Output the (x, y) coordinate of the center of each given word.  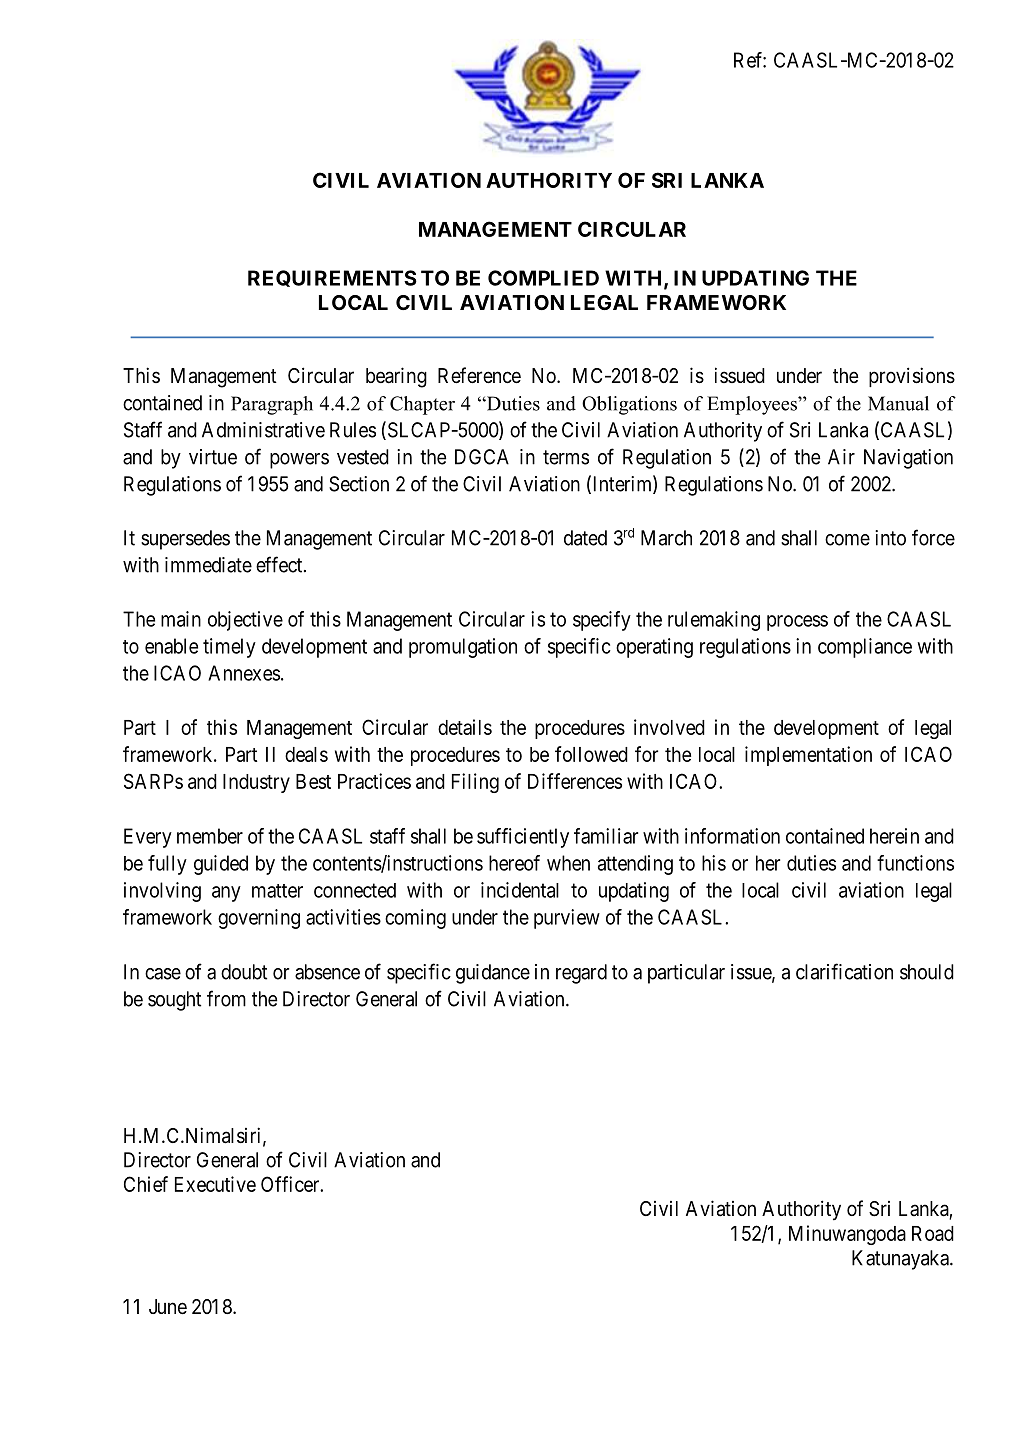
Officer (291, 1184)
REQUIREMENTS (332, 278)
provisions (912, 377)
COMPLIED (543, 278)
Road (933, 1233)
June (168, 1306)
